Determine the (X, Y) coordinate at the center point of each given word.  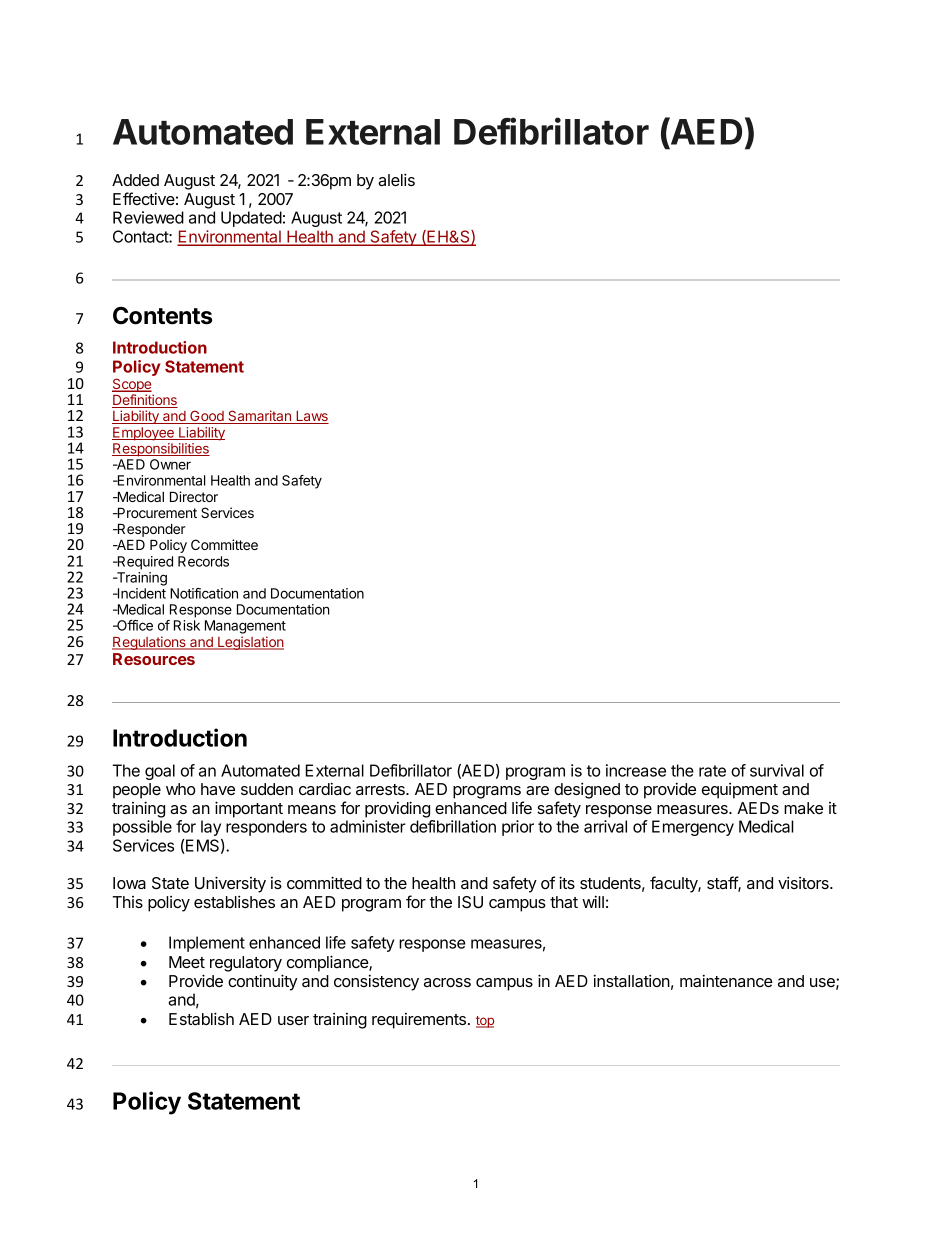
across (447, 982)
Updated (251, 219)
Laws (311, 417)
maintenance (726, 980)
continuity (262, 982)
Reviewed (148, 217)
